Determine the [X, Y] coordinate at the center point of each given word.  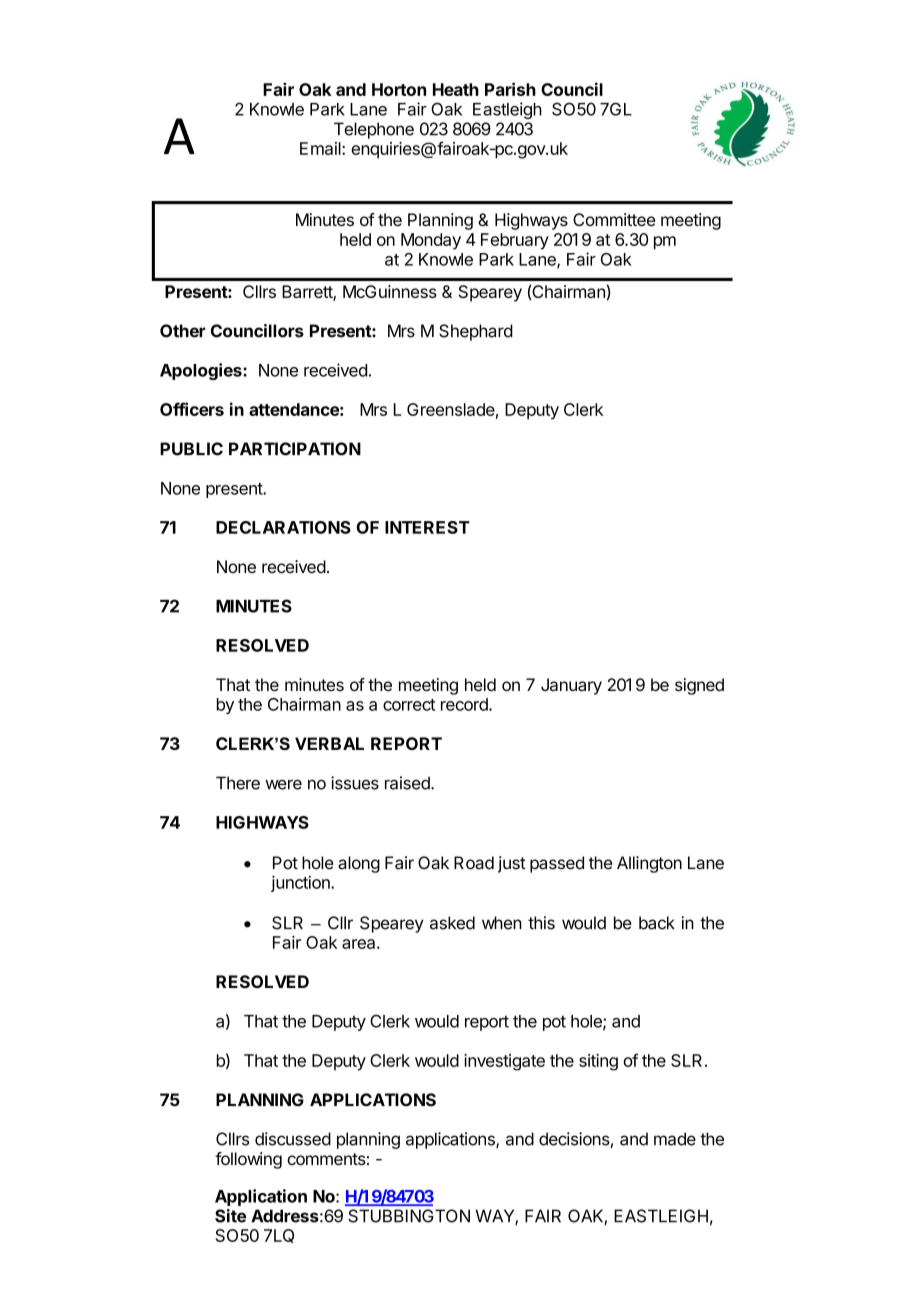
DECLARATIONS [283, 527]
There [238, 783]
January [571, 686]
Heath [456, 89]
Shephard [476, 332]
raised [408, 783]
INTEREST [427, 527]
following [248, 1160]
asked [452, 923]
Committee [614, 219]
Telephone [374, 130]
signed [699, 686]
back [657, 923]
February [515, 241]
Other [183, 331]
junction [301, 883]
